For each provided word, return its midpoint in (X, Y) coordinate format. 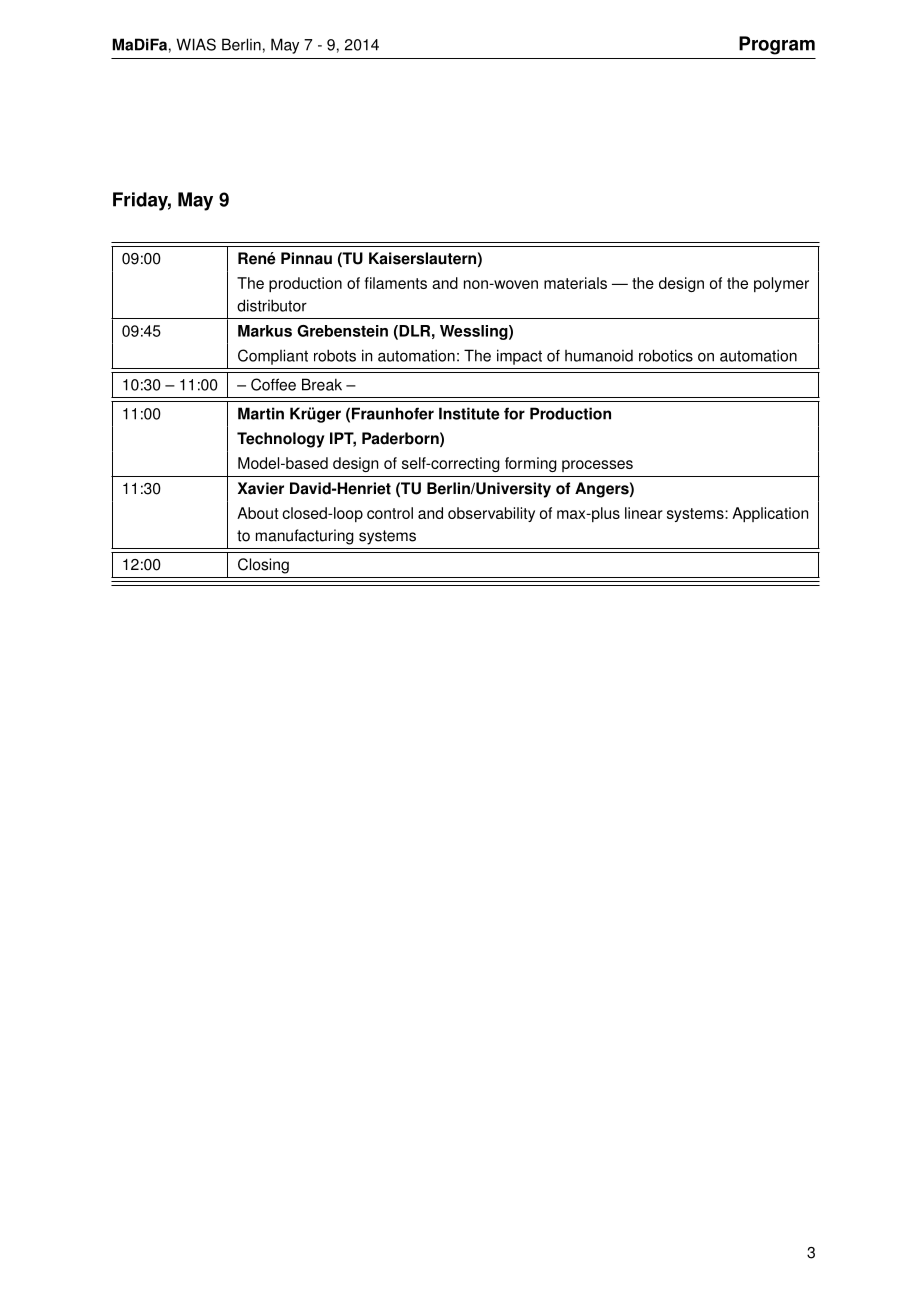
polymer (781, 284)
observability (491, 514)
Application (770, 514)
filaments (396, 283)
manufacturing (305, 537)
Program (777, 45)
